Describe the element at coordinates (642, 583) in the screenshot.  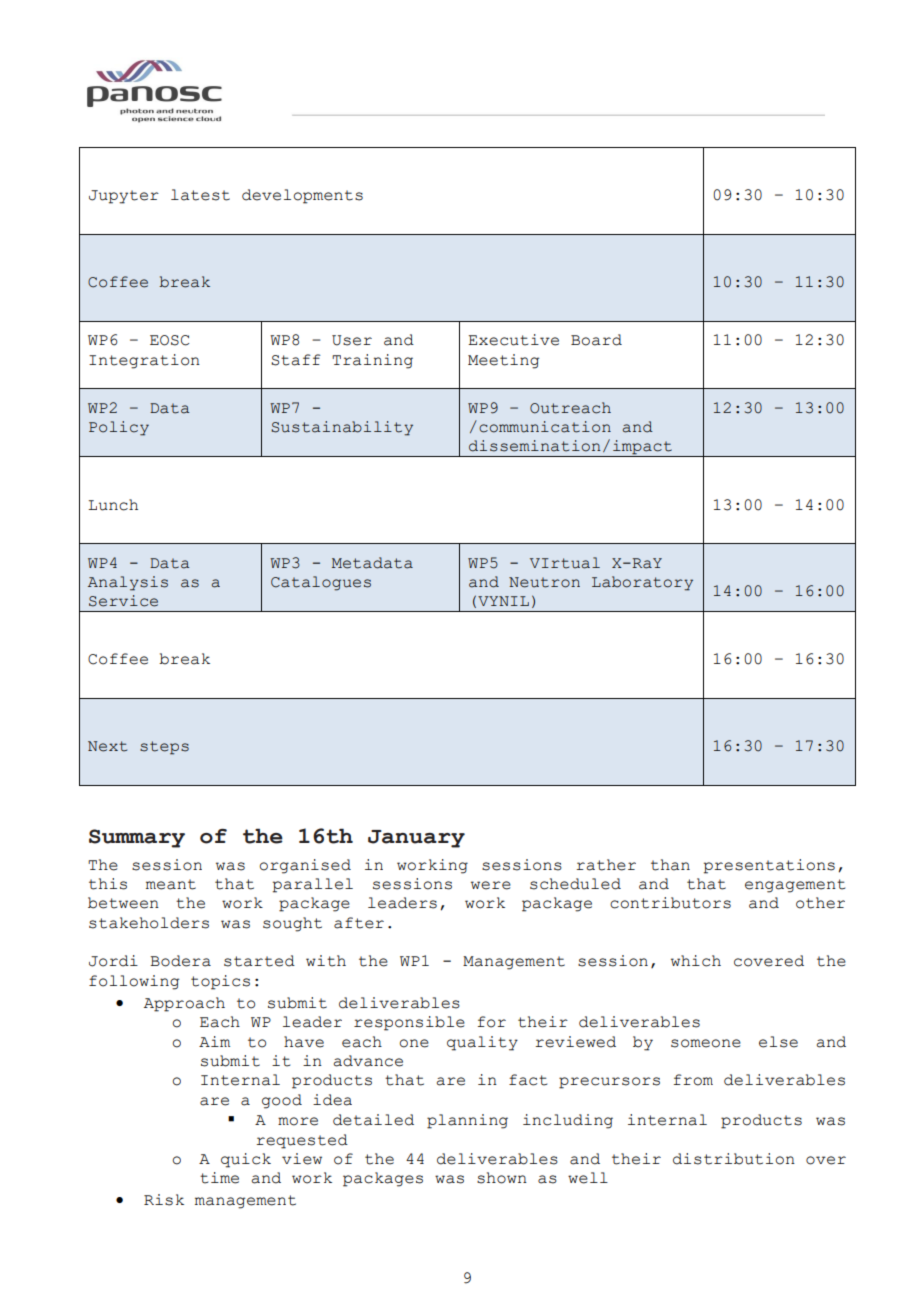
I see `Laboratory` at that location.
